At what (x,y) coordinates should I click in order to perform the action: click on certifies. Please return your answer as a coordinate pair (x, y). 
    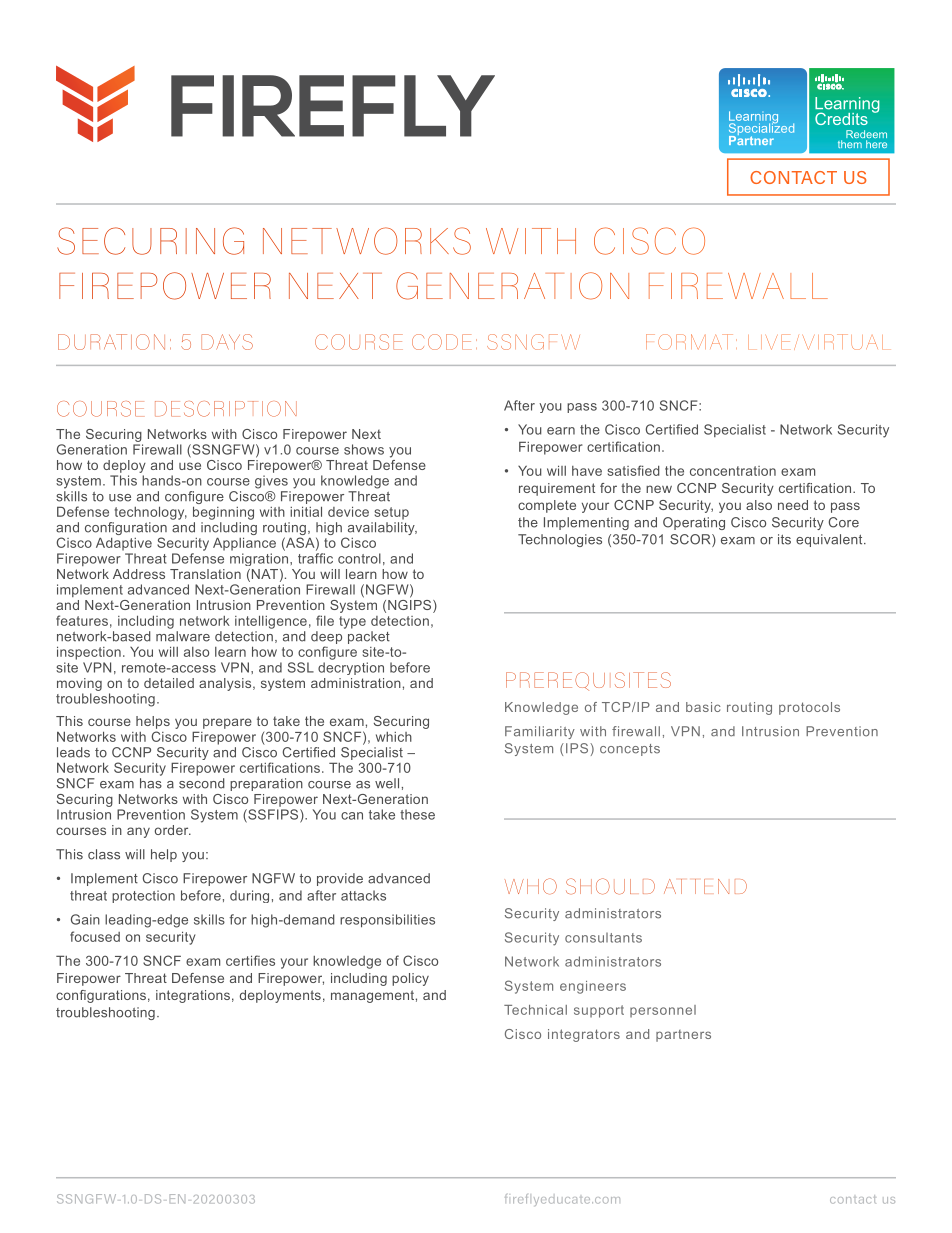
    Looking at the image, I should click on (250, 960).
